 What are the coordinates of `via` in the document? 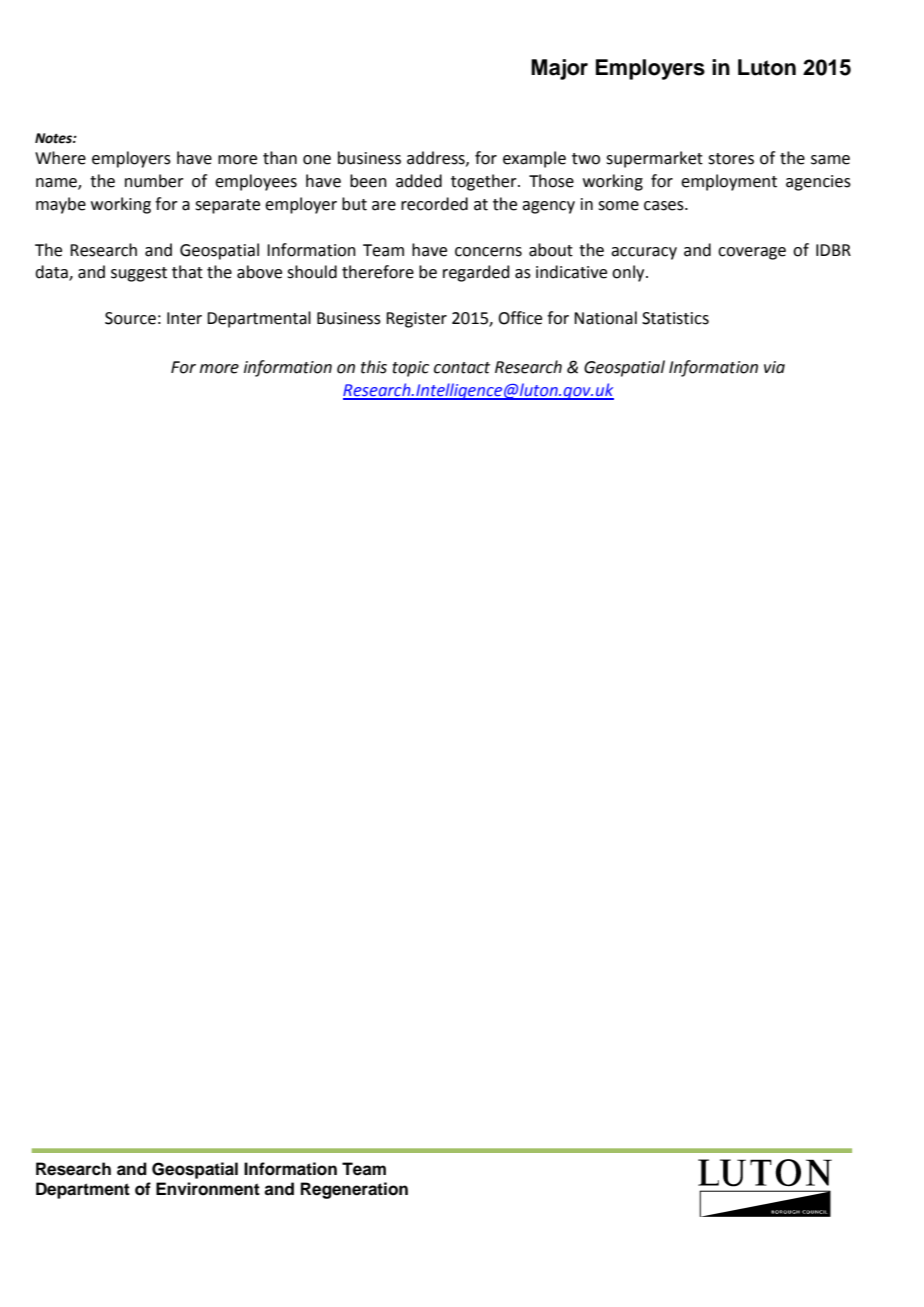 It's located at (774, 367).
